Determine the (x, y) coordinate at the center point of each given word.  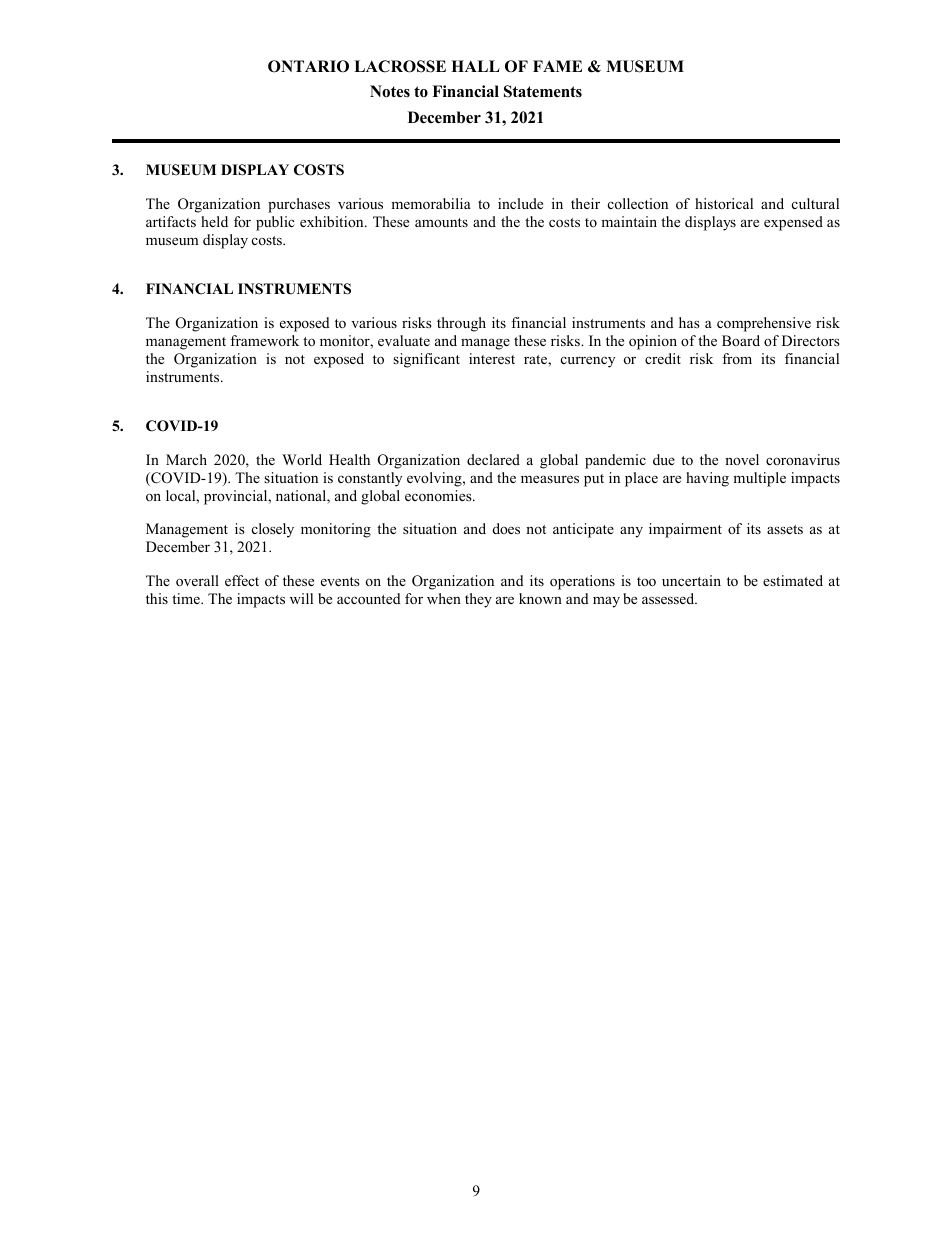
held (214, 221)
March (186, 459)
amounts (441, 222)
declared (493, 459)
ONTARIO (308, 66)
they (478, 600)
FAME (557, 66)
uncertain (691, 580)
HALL (475, 66)
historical (724, 203)
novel (742, 459)
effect (242, 580)
